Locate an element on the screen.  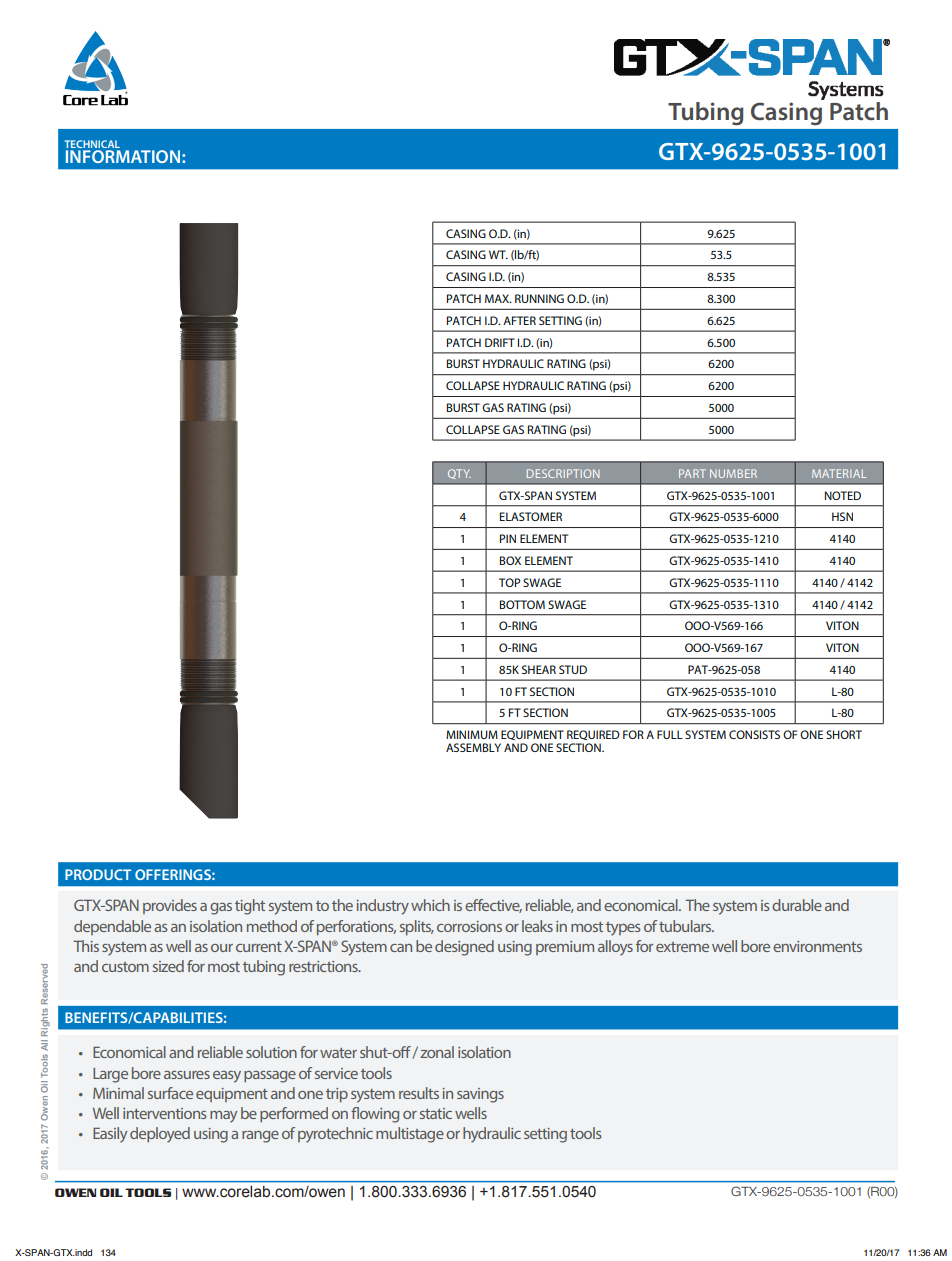
interventions is located at coordinates (164, 1113).
